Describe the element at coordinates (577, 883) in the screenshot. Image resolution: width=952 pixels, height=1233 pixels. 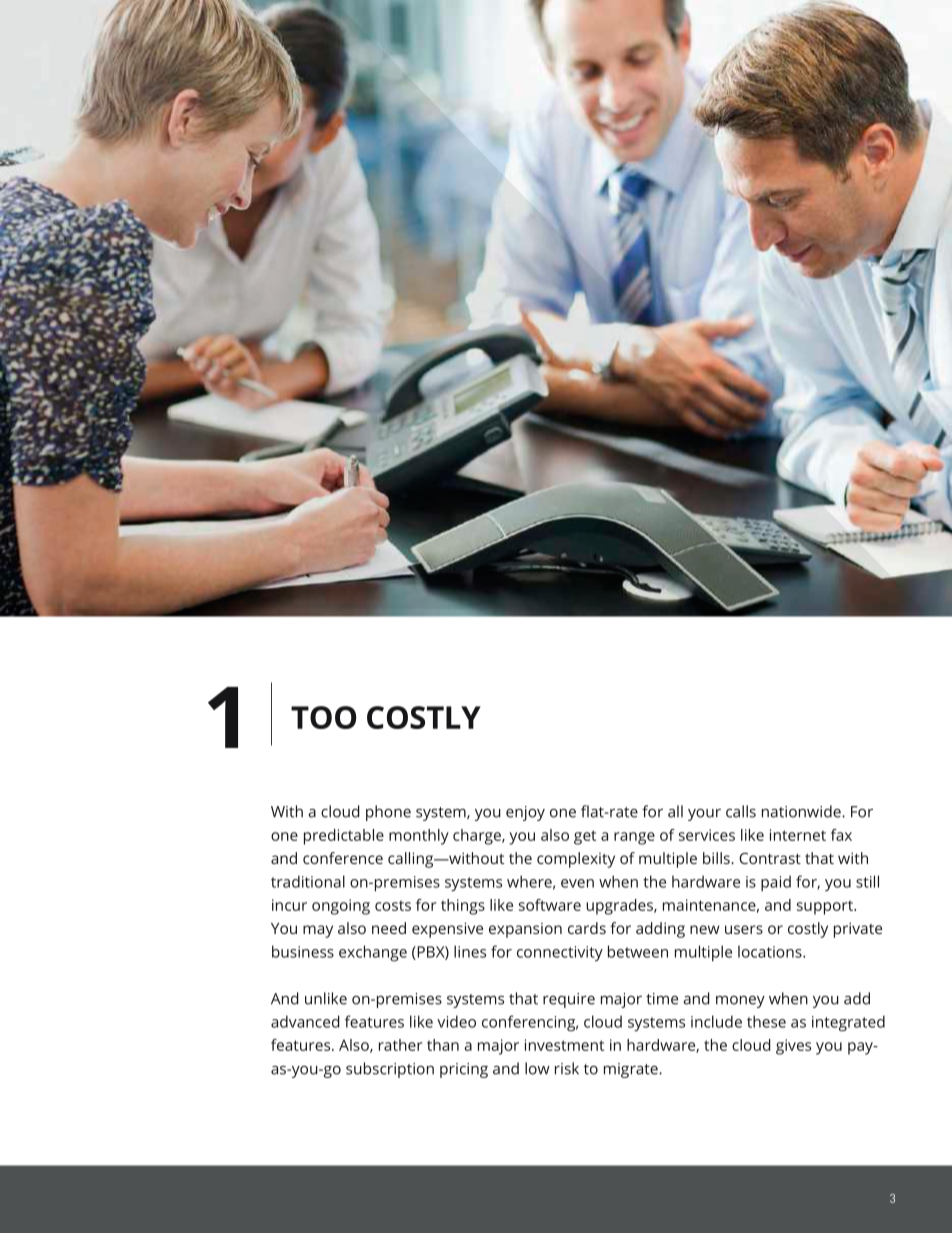
I see `even` at that location.
